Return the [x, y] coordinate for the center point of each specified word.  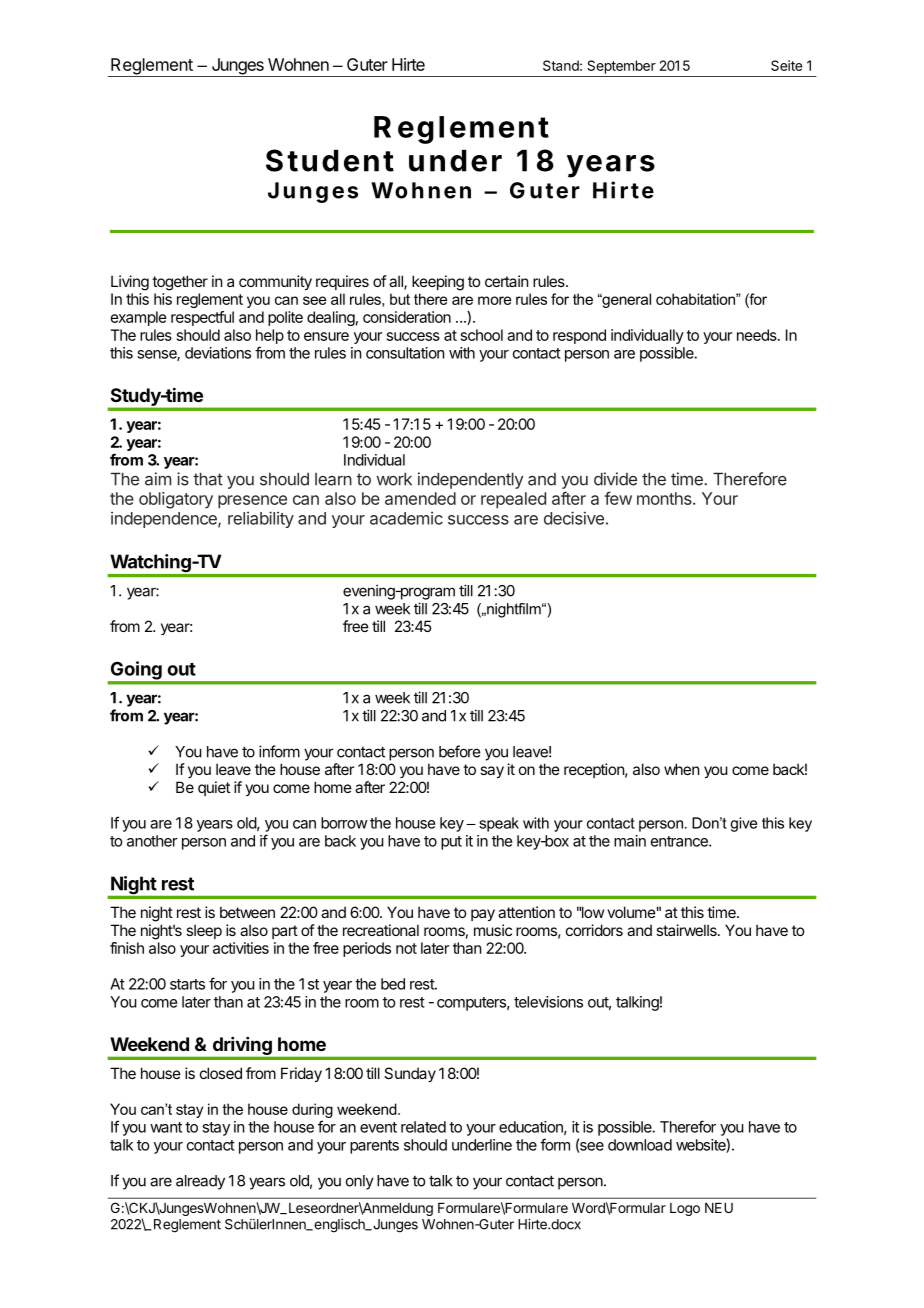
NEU [719, 1208]
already [200, 1182]
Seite [786, 65]
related [423, 1127]
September [621, 67]
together [180, 283]
